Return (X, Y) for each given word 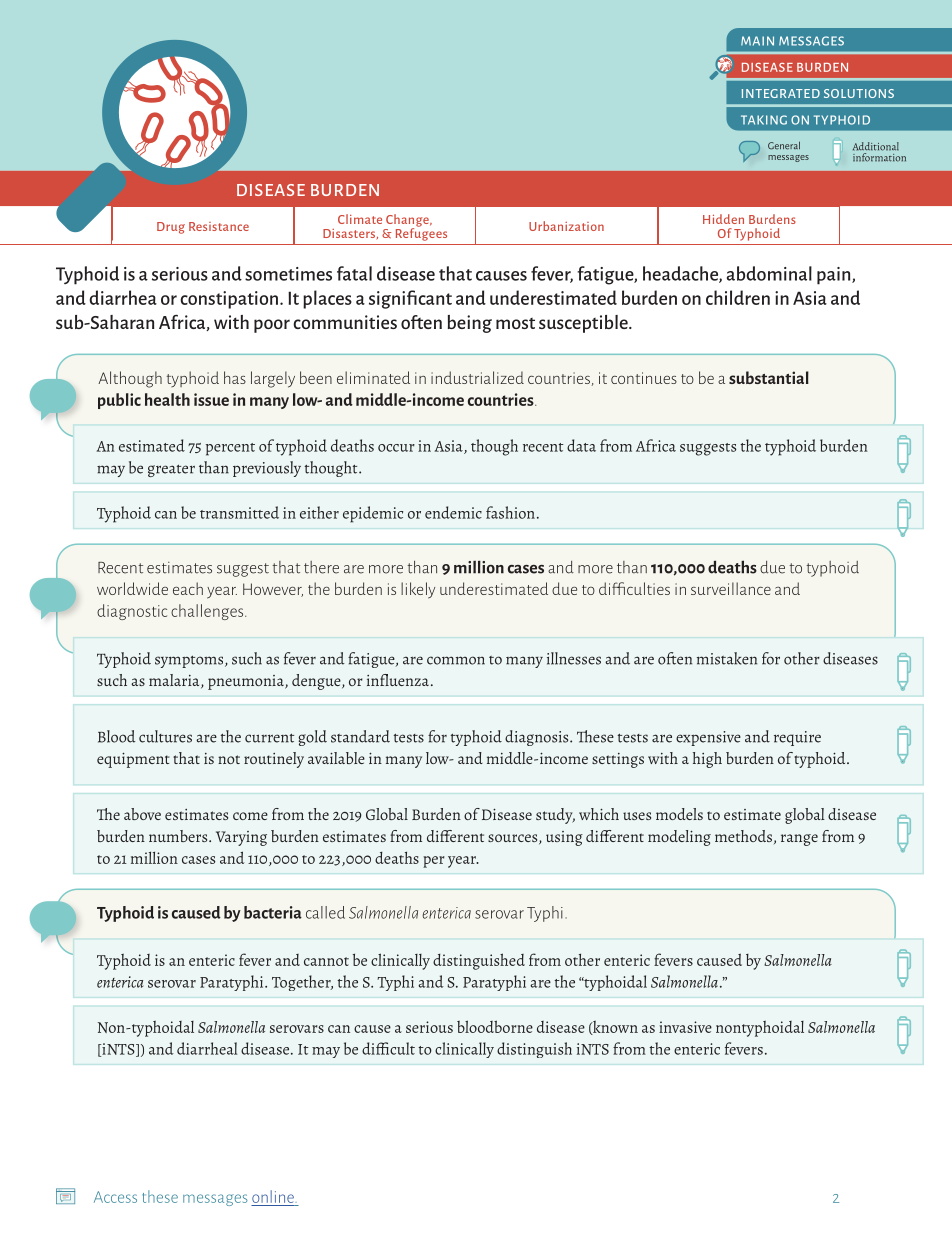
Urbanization (566, 226)
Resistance (219, 226)
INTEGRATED (781, 93)
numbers (179, 836)
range (799, 840)
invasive (685, 1027)
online (273, 1196)
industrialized (477, 377)
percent (230, 449)
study (555, 816)
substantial (769, 377)
